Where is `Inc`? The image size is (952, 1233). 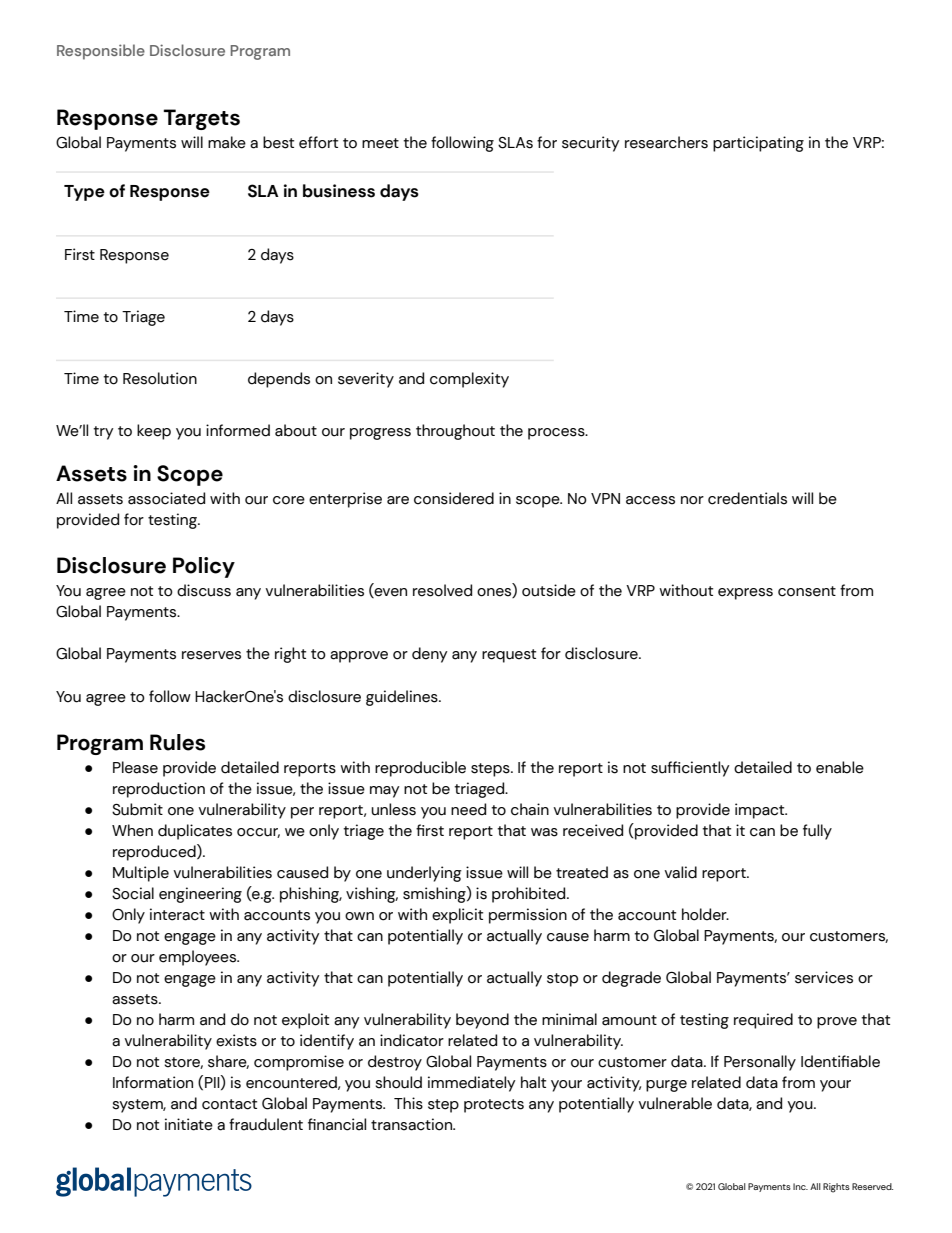
Inc is located at coordinates (800, 1186).
